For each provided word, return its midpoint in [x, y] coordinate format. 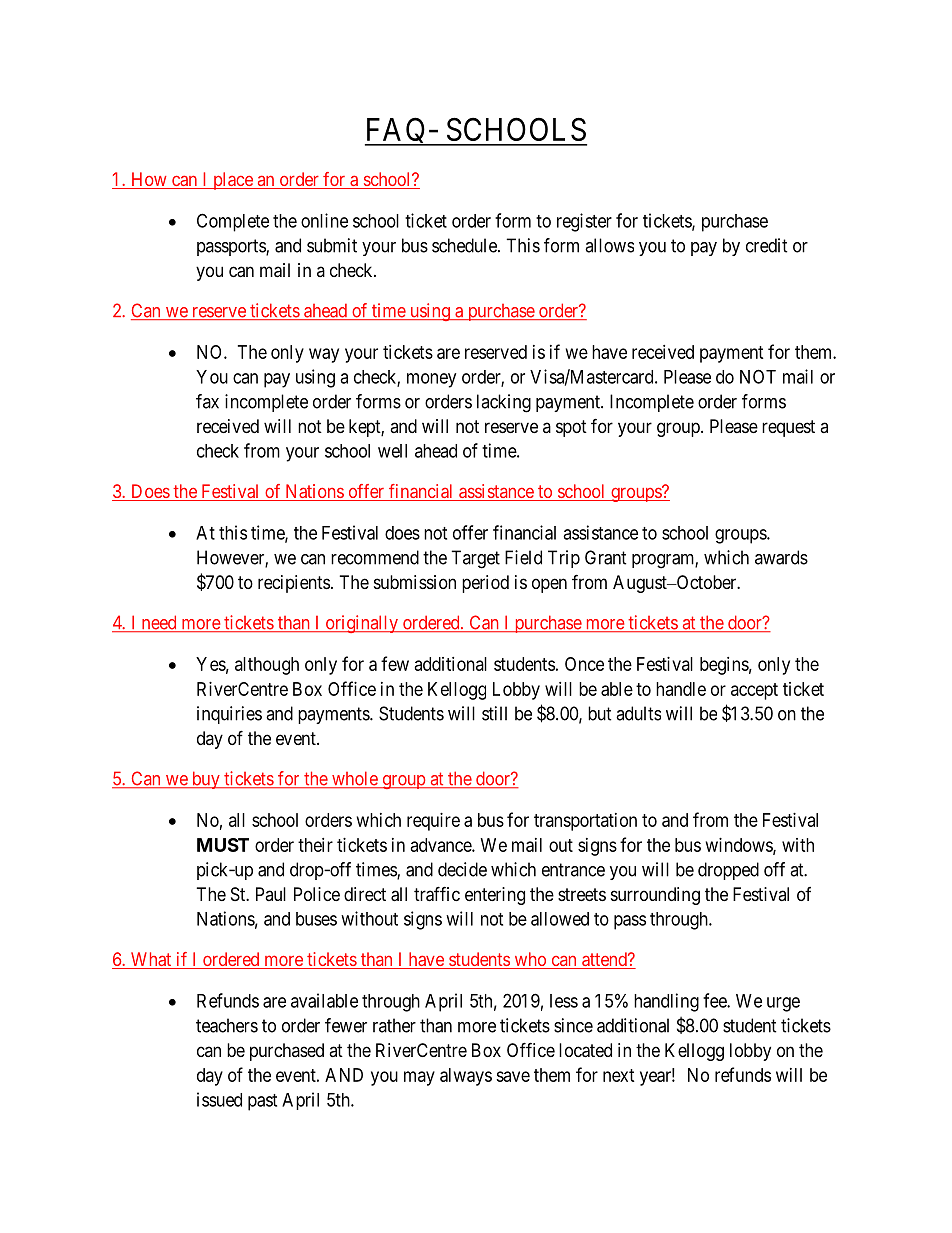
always [466, 1077]
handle [681, 689]
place [233, 181]
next [619, 1075]
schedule [465, 245]
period [485, 584]
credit [767, 245]
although [267, 666]
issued [219, 1099]
